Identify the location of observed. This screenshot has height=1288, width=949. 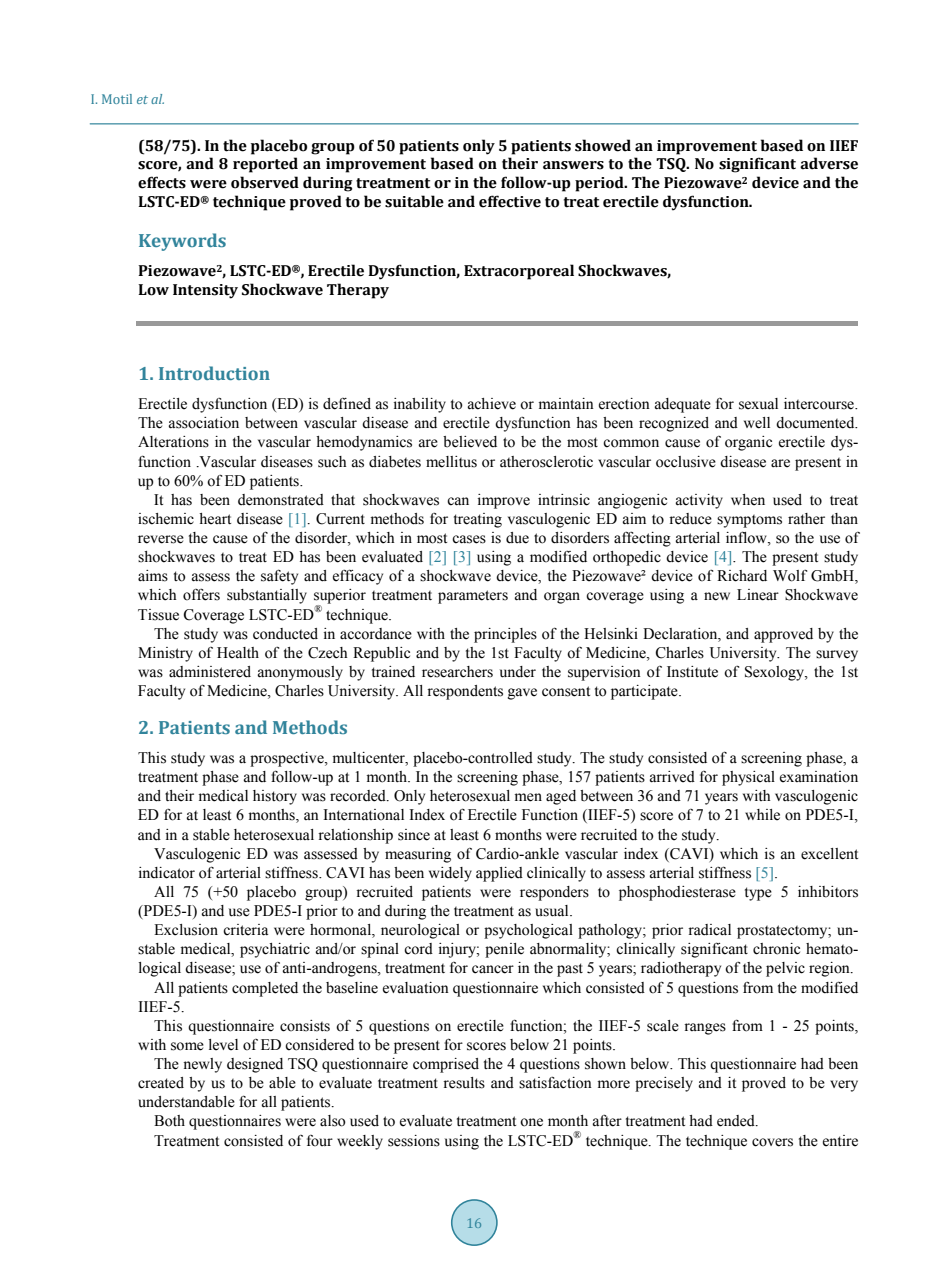
(265, 182).
